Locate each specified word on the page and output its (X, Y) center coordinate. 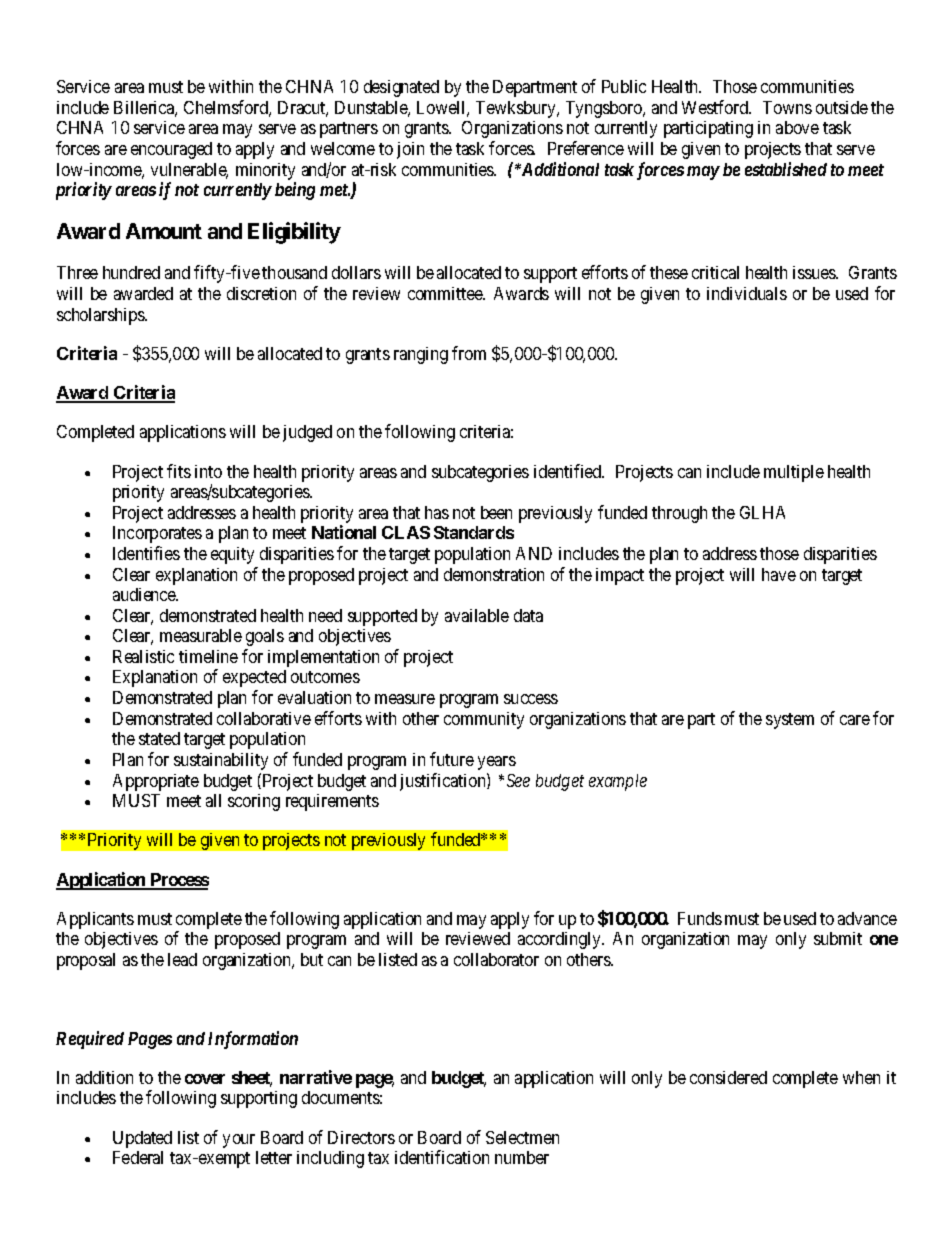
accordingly (561, 940)
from (469, 353)
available (477, 615)
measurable (201, 635)
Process (178, 881)
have (779, 574)
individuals (747, 293)
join (410, 150)
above (797, 127)
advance (867, 918)
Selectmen (522, 1137)
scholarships (101, 316)
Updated (142, 1139)
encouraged (171, 150)
